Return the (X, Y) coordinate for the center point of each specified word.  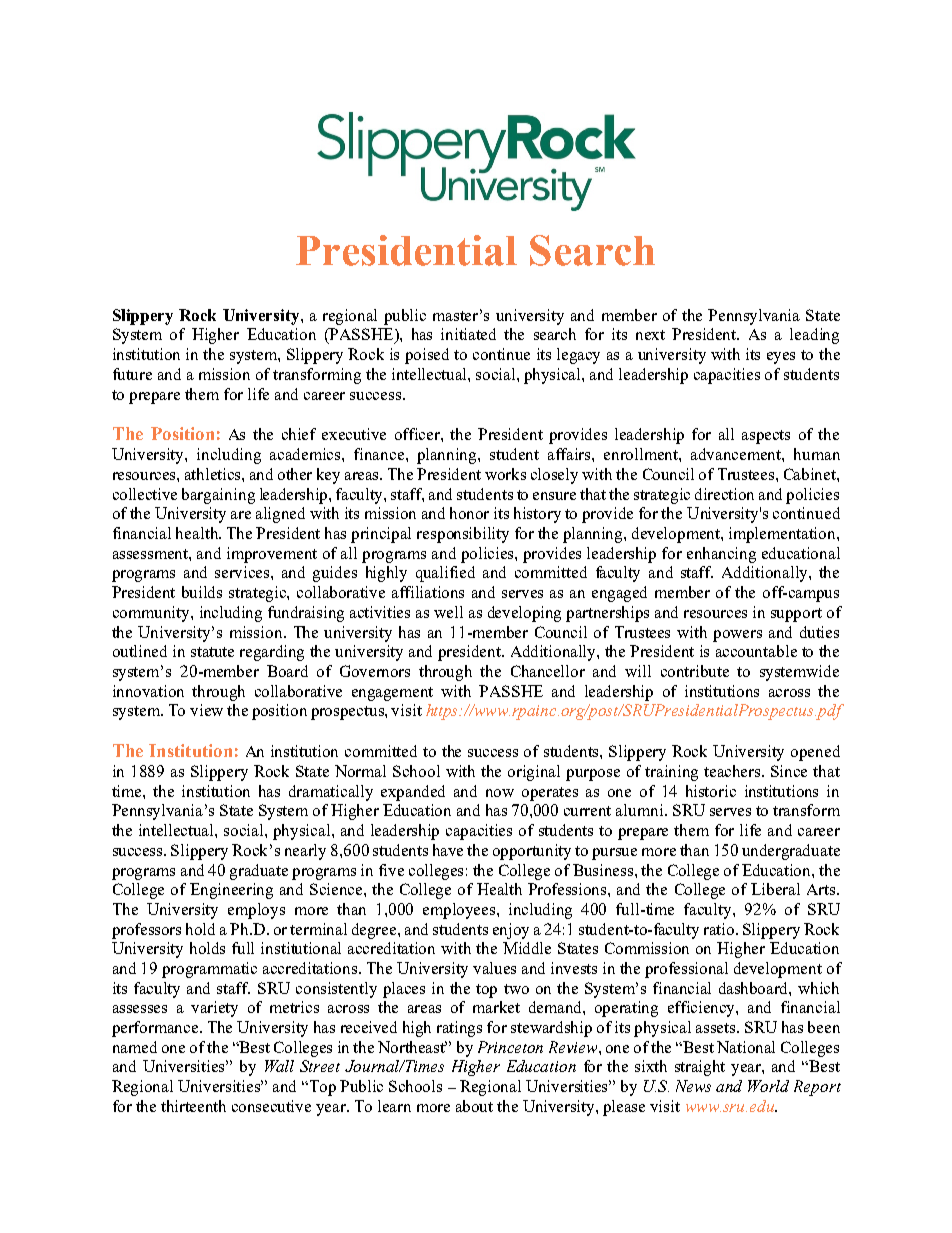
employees (460, 911)
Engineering (231, 891)
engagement (392, 694)
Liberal (775, 889)
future (132, 374)
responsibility (463, 535)
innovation (148, 691)
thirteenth (193, 1106)
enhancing (721, 555)
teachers (733, 771)
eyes (781, 358)
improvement (272, 555)
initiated (468, 334)
